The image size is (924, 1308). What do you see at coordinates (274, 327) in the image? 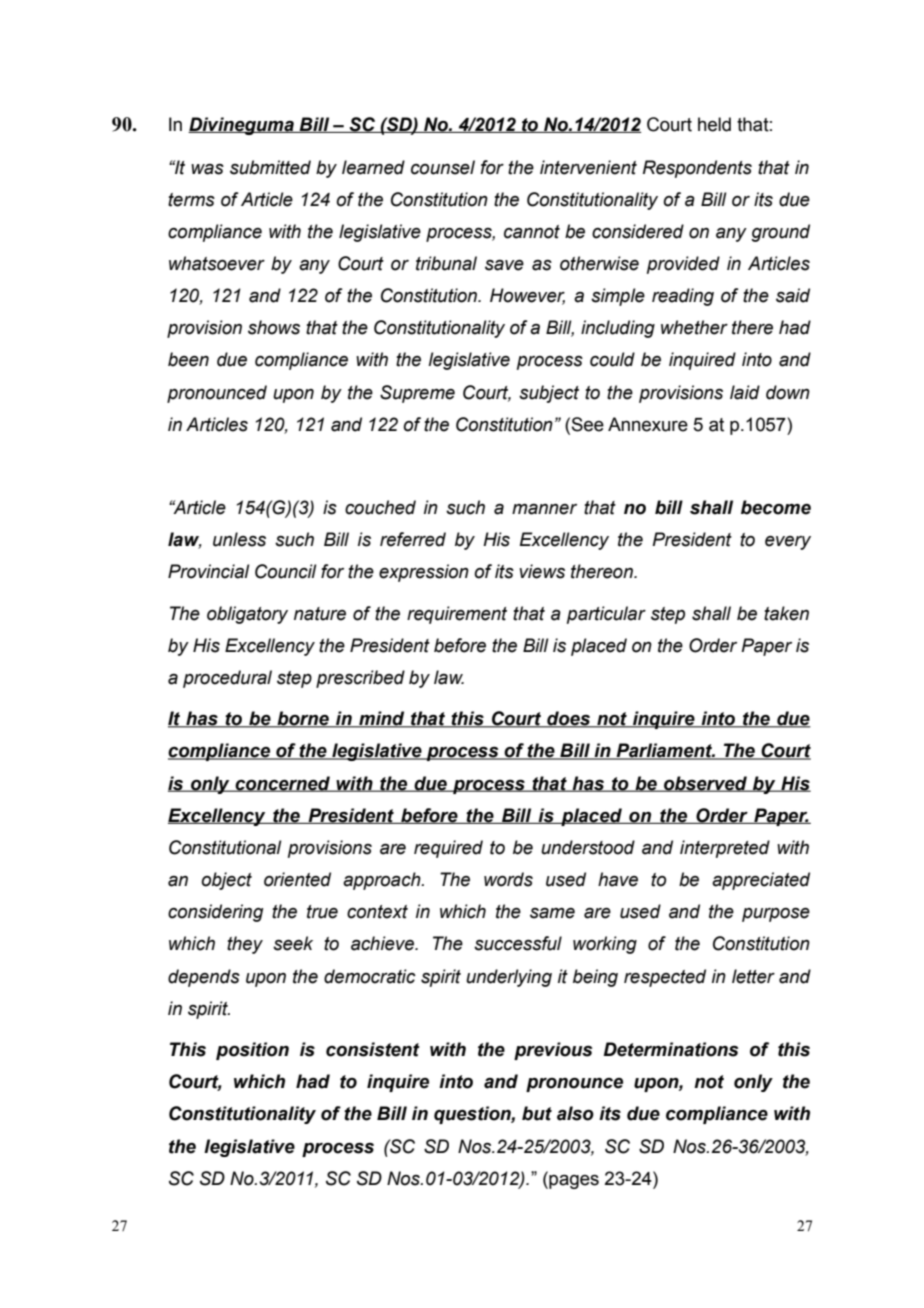
I see `shows` at bounding box center [274, 327].
